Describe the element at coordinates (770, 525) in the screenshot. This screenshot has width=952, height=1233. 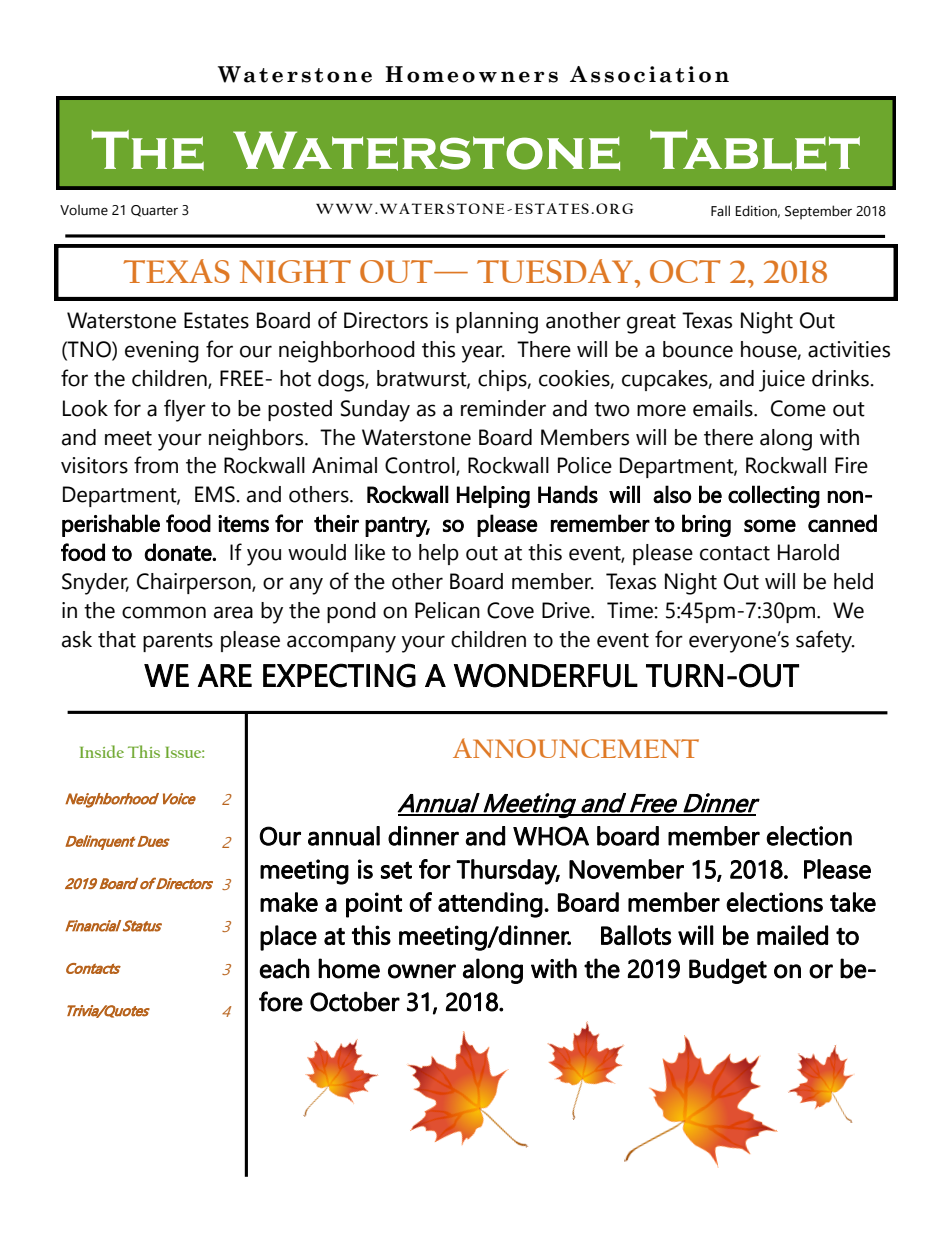
I see `some` at that location.
